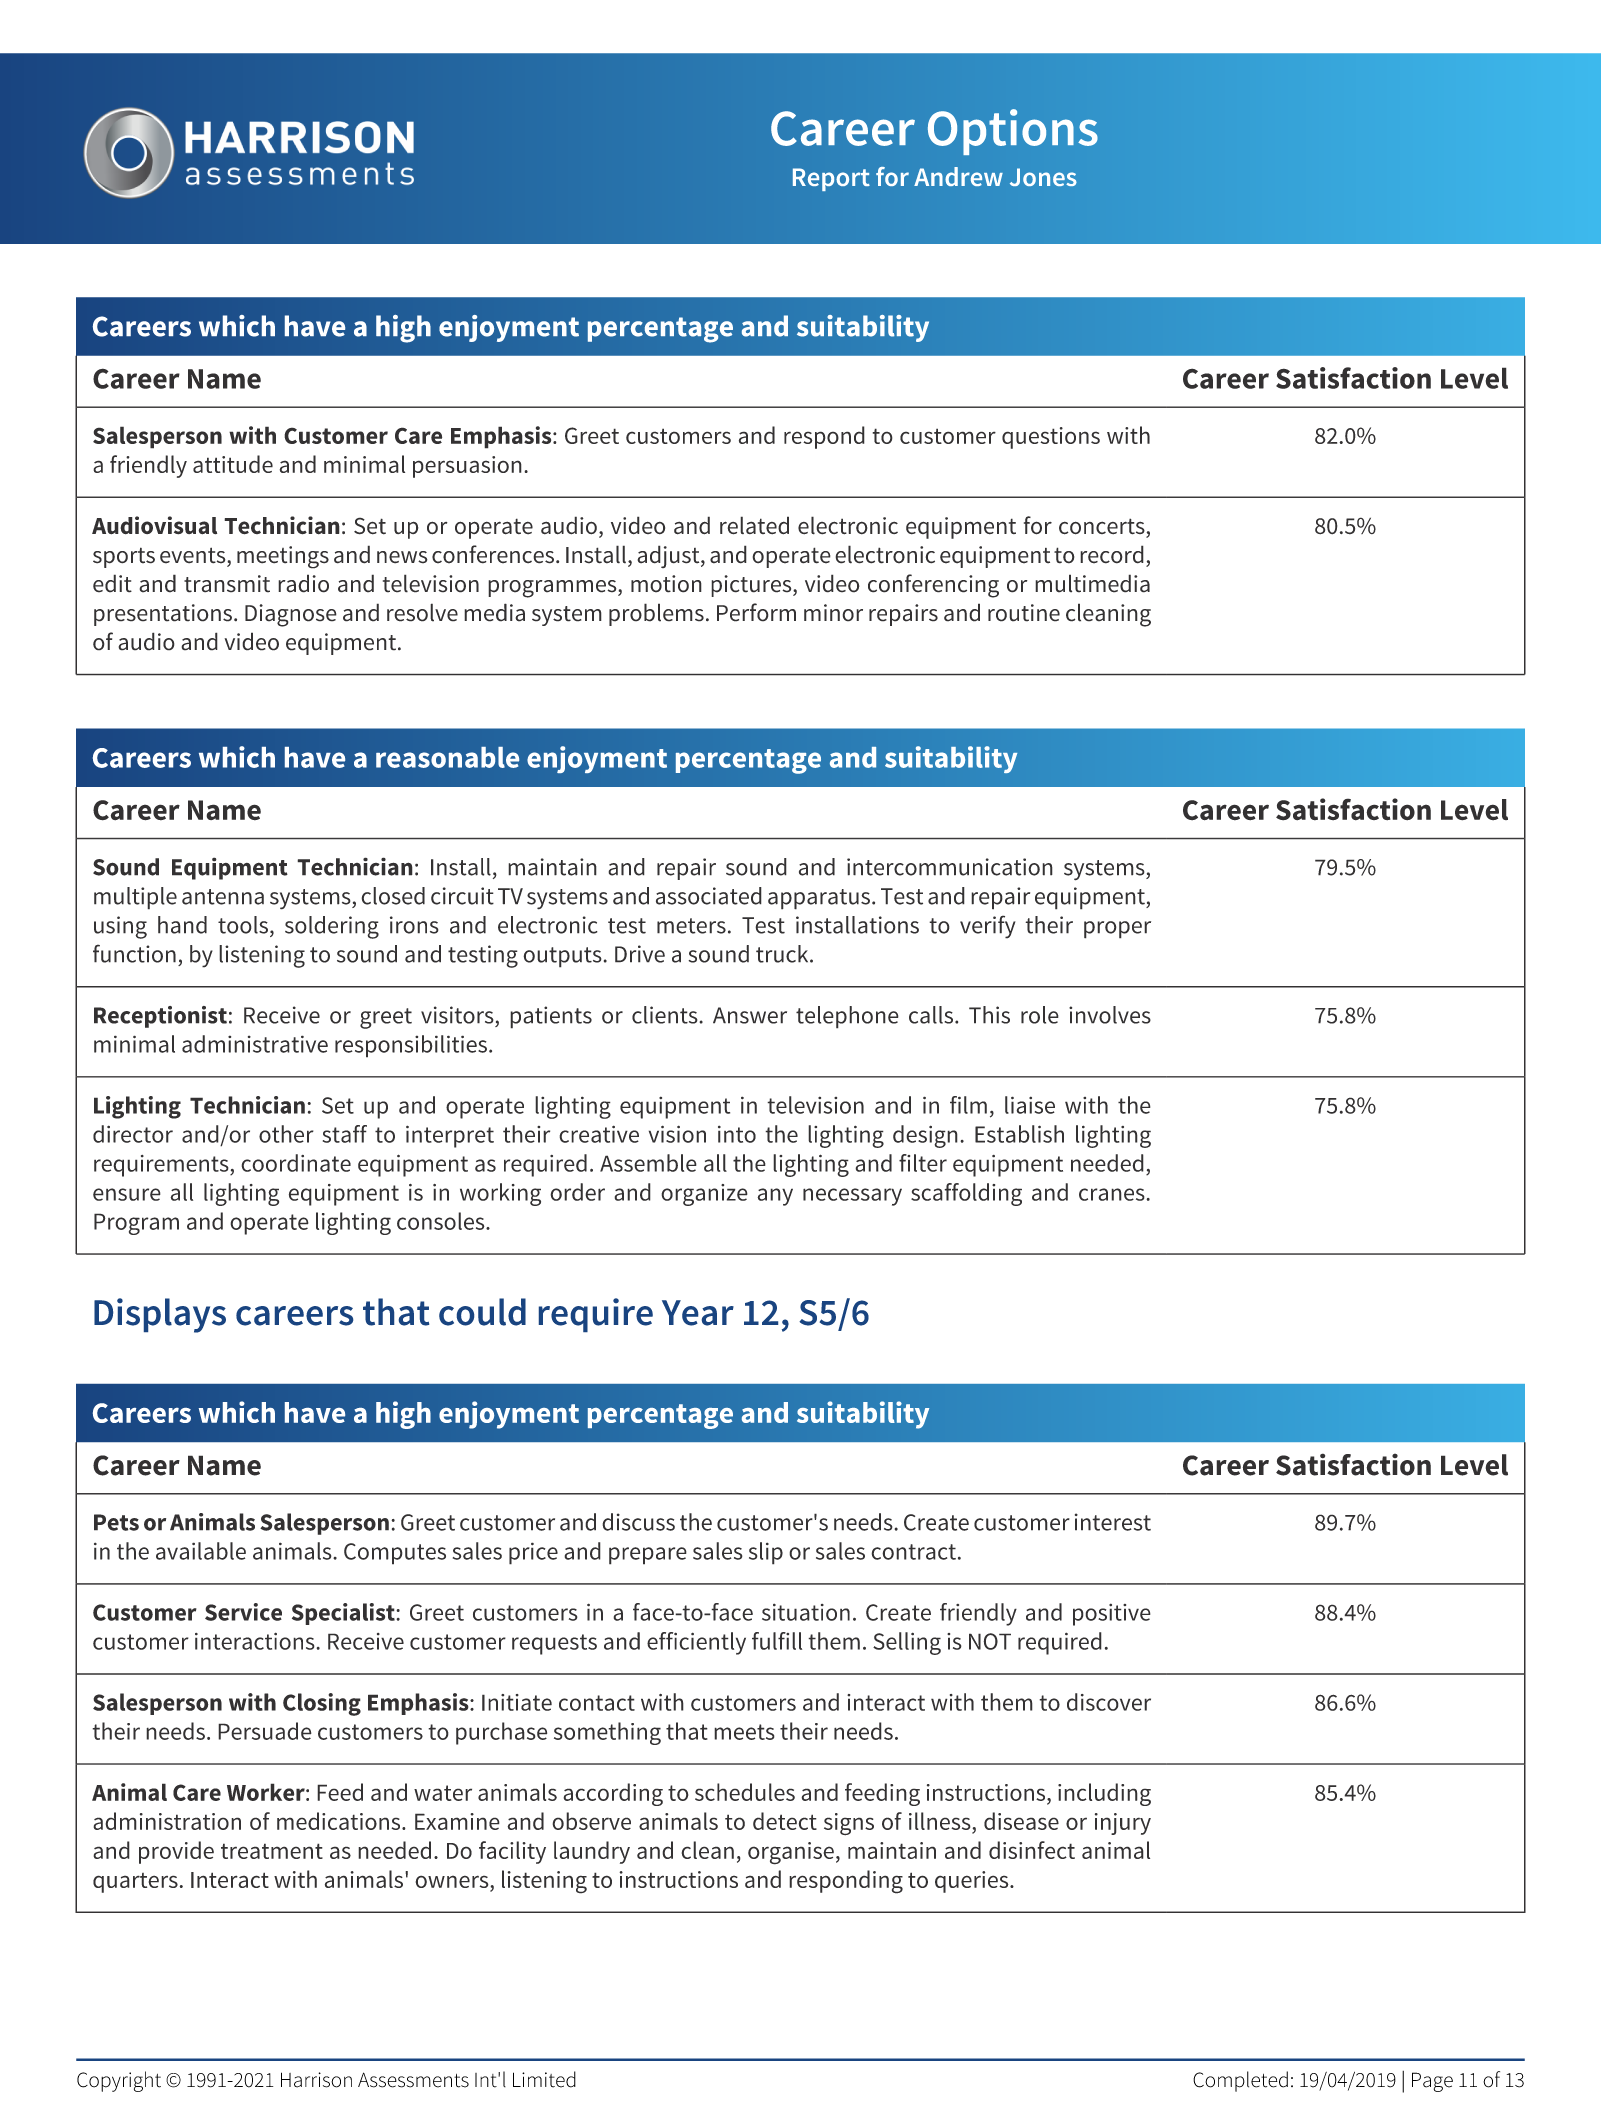 The image size is (1601, 2127). Describe the element at coordinates (1043, 177) in the page. I see `Jones` at that location.
